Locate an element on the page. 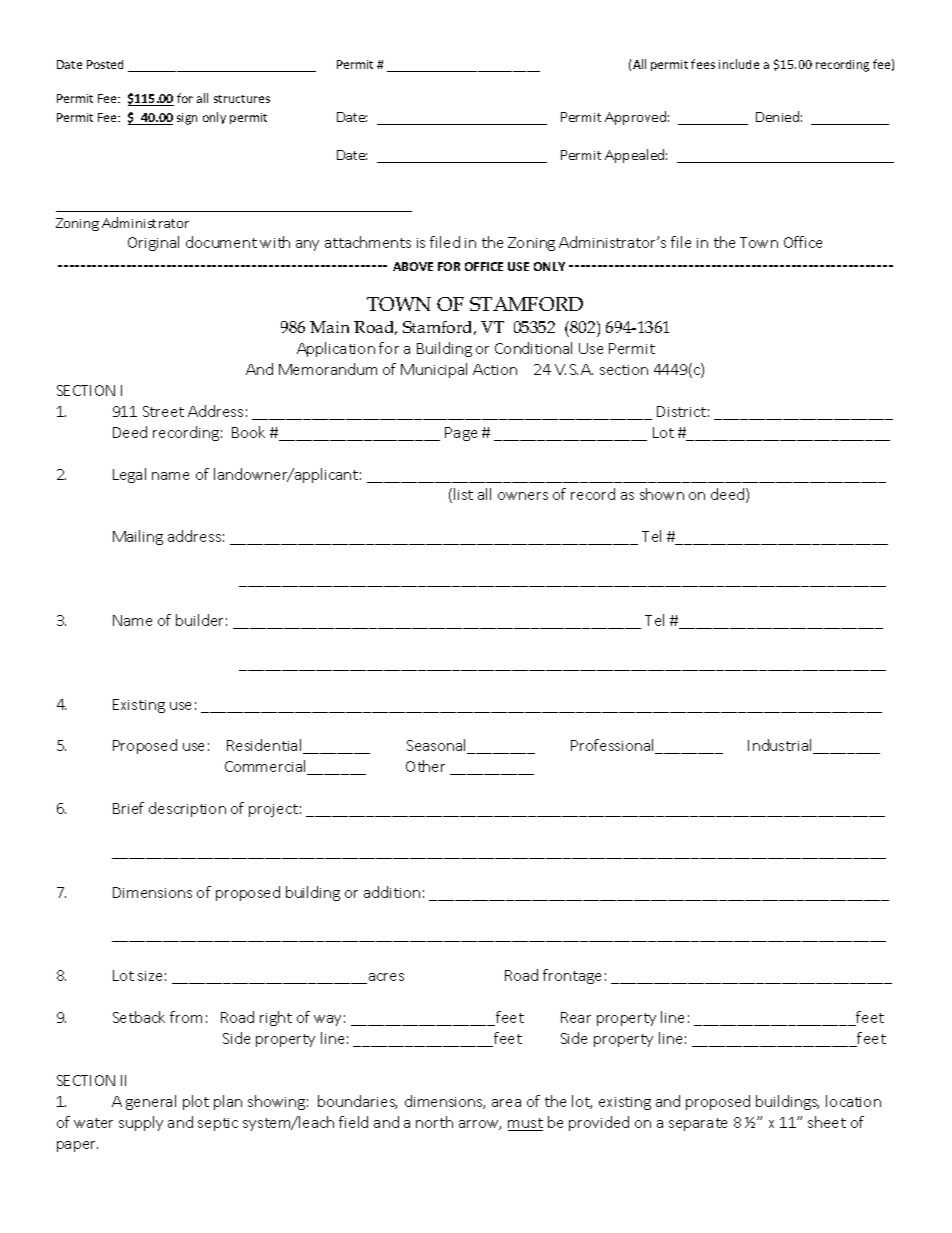 Image resolution: width=952 pixels, height=1233 pixels. Rear is located at coordinates (576, 1017).
